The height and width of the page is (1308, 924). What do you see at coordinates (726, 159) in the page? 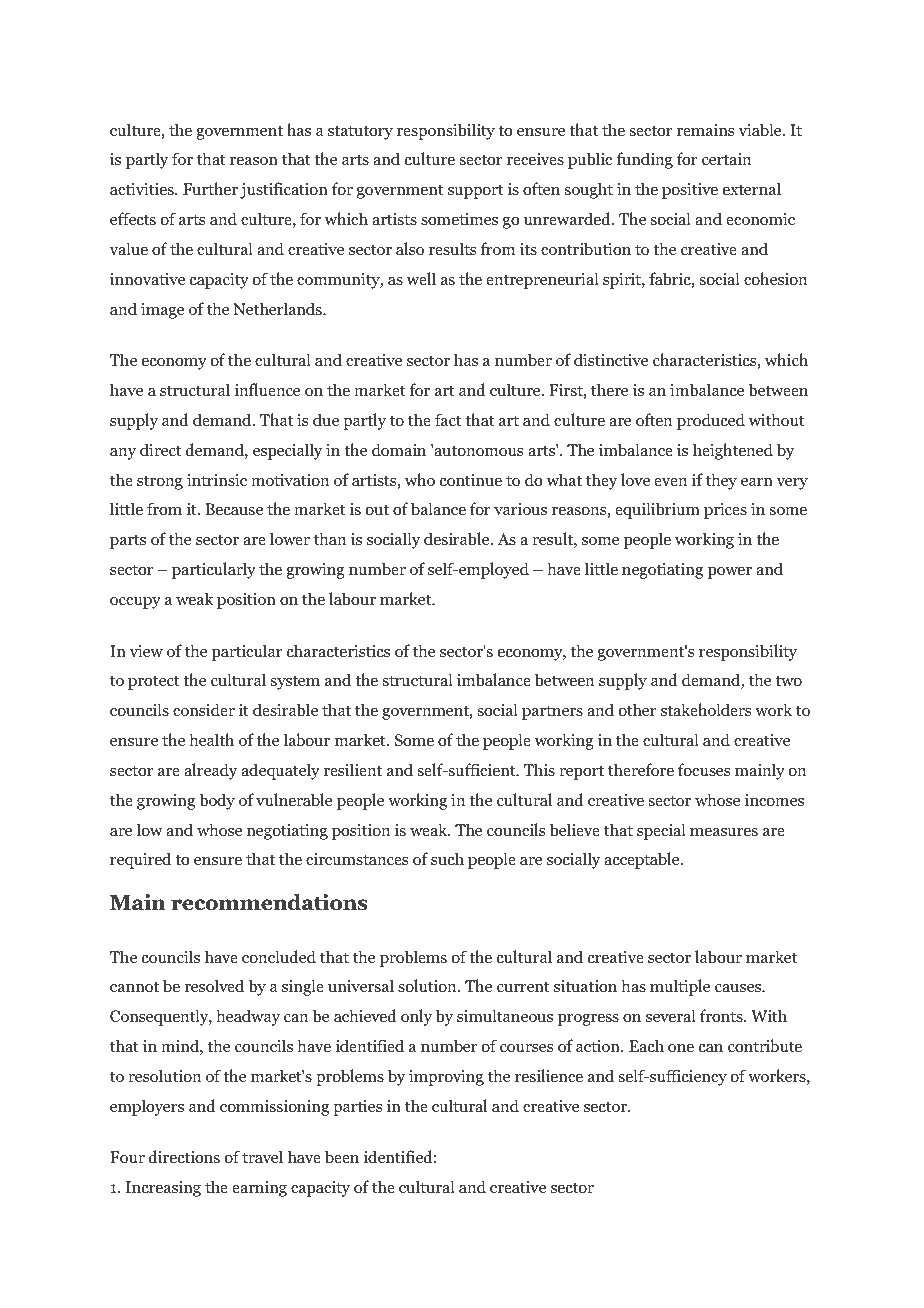
I see `certain` at bounding box center [726, 159].
